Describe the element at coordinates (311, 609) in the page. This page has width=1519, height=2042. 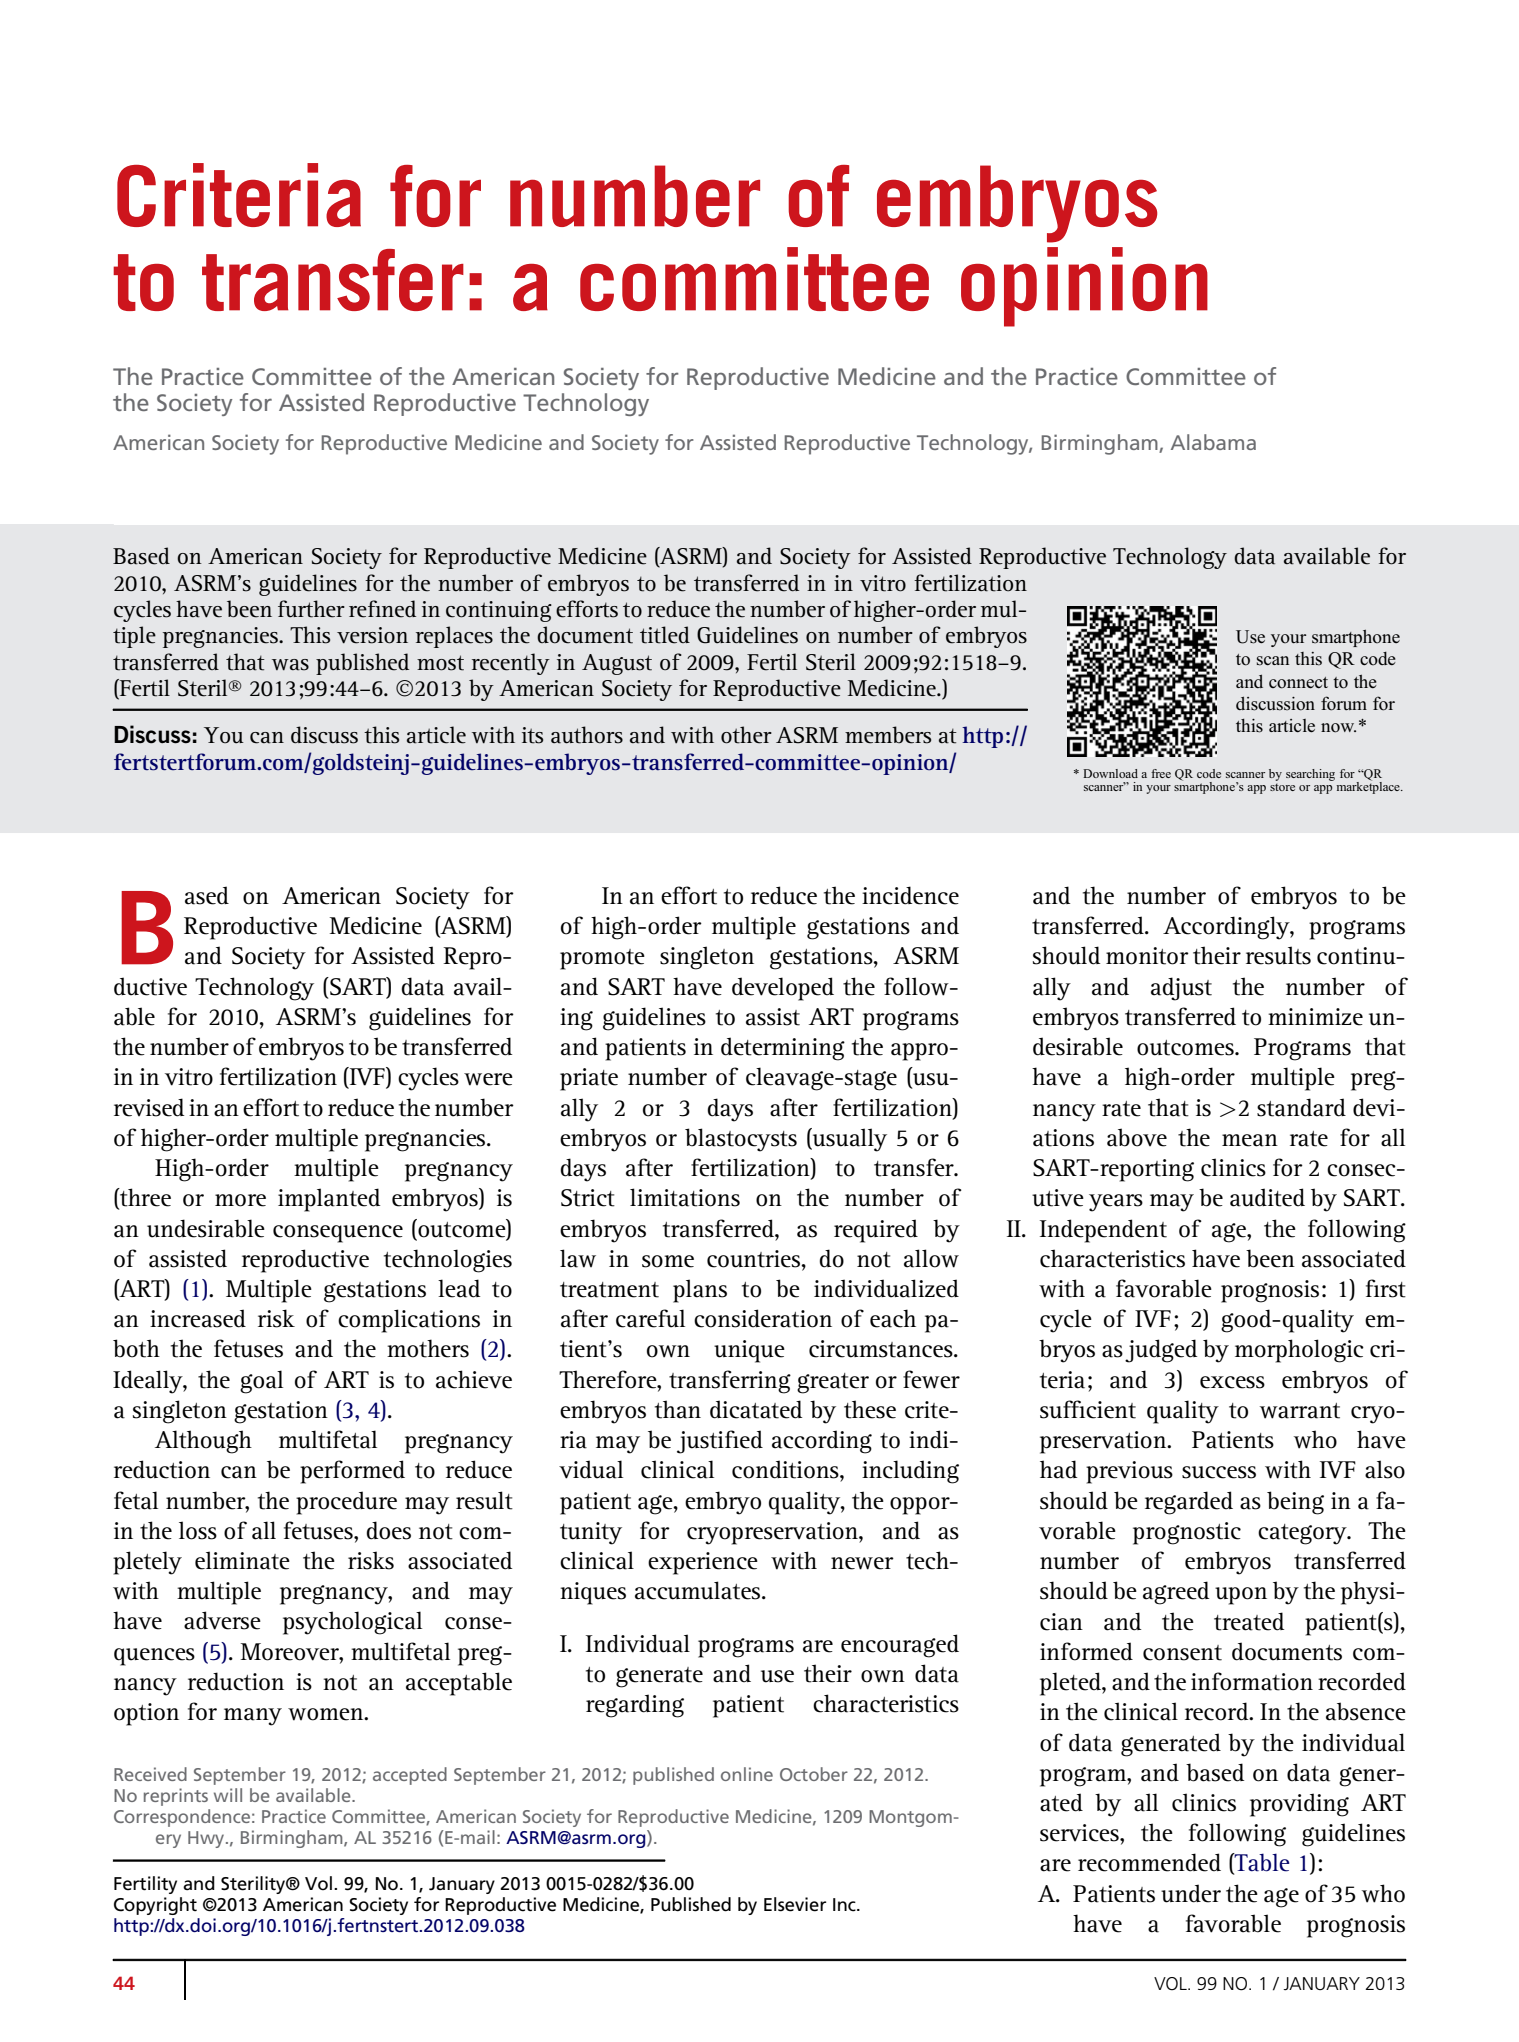
I see `further` at that location.
